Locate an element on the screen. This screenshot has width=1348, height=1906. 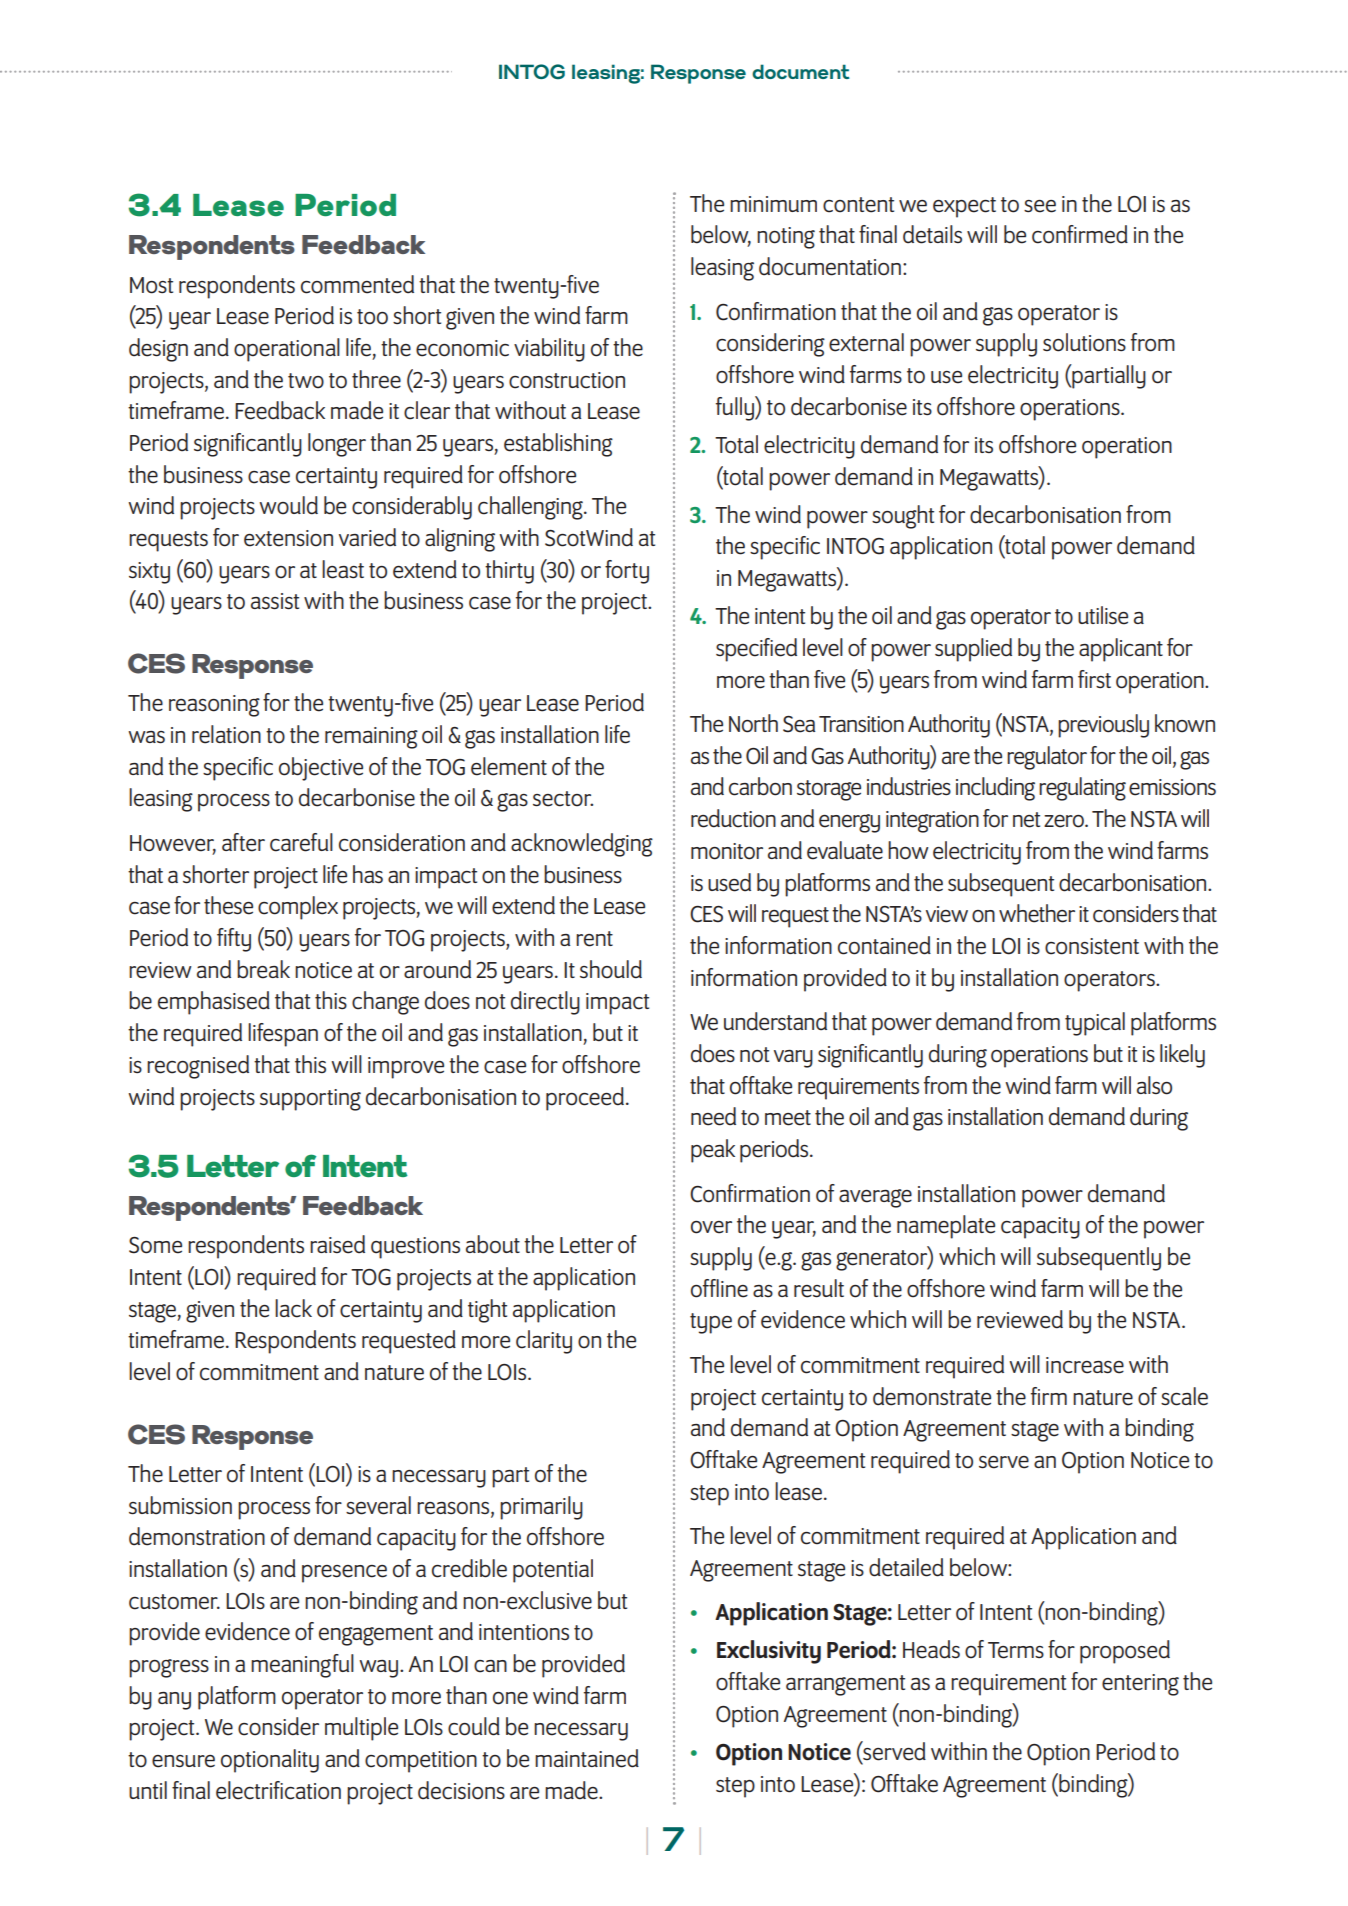
commented is located at coordinates (357, 284).
